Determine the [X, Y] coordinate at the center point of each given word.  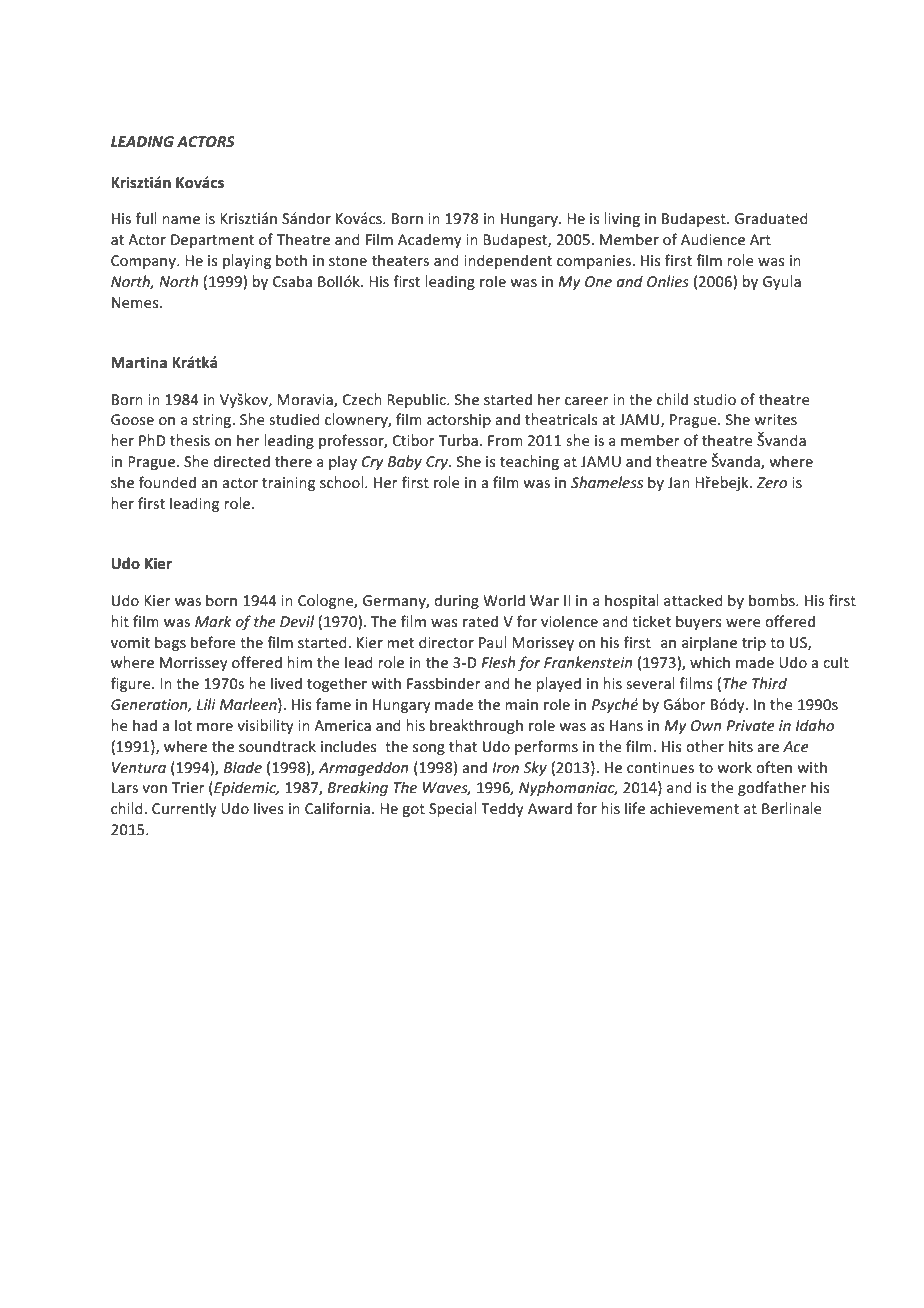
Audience [713, 239]
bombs [773, 600]
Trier [188, 787]
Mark [213, 621]
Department [212, 241]
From [505, 440]
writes [775, 419]
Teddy [502, 809]
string [213, 421]
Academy [430, 240]
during [456, 601]
